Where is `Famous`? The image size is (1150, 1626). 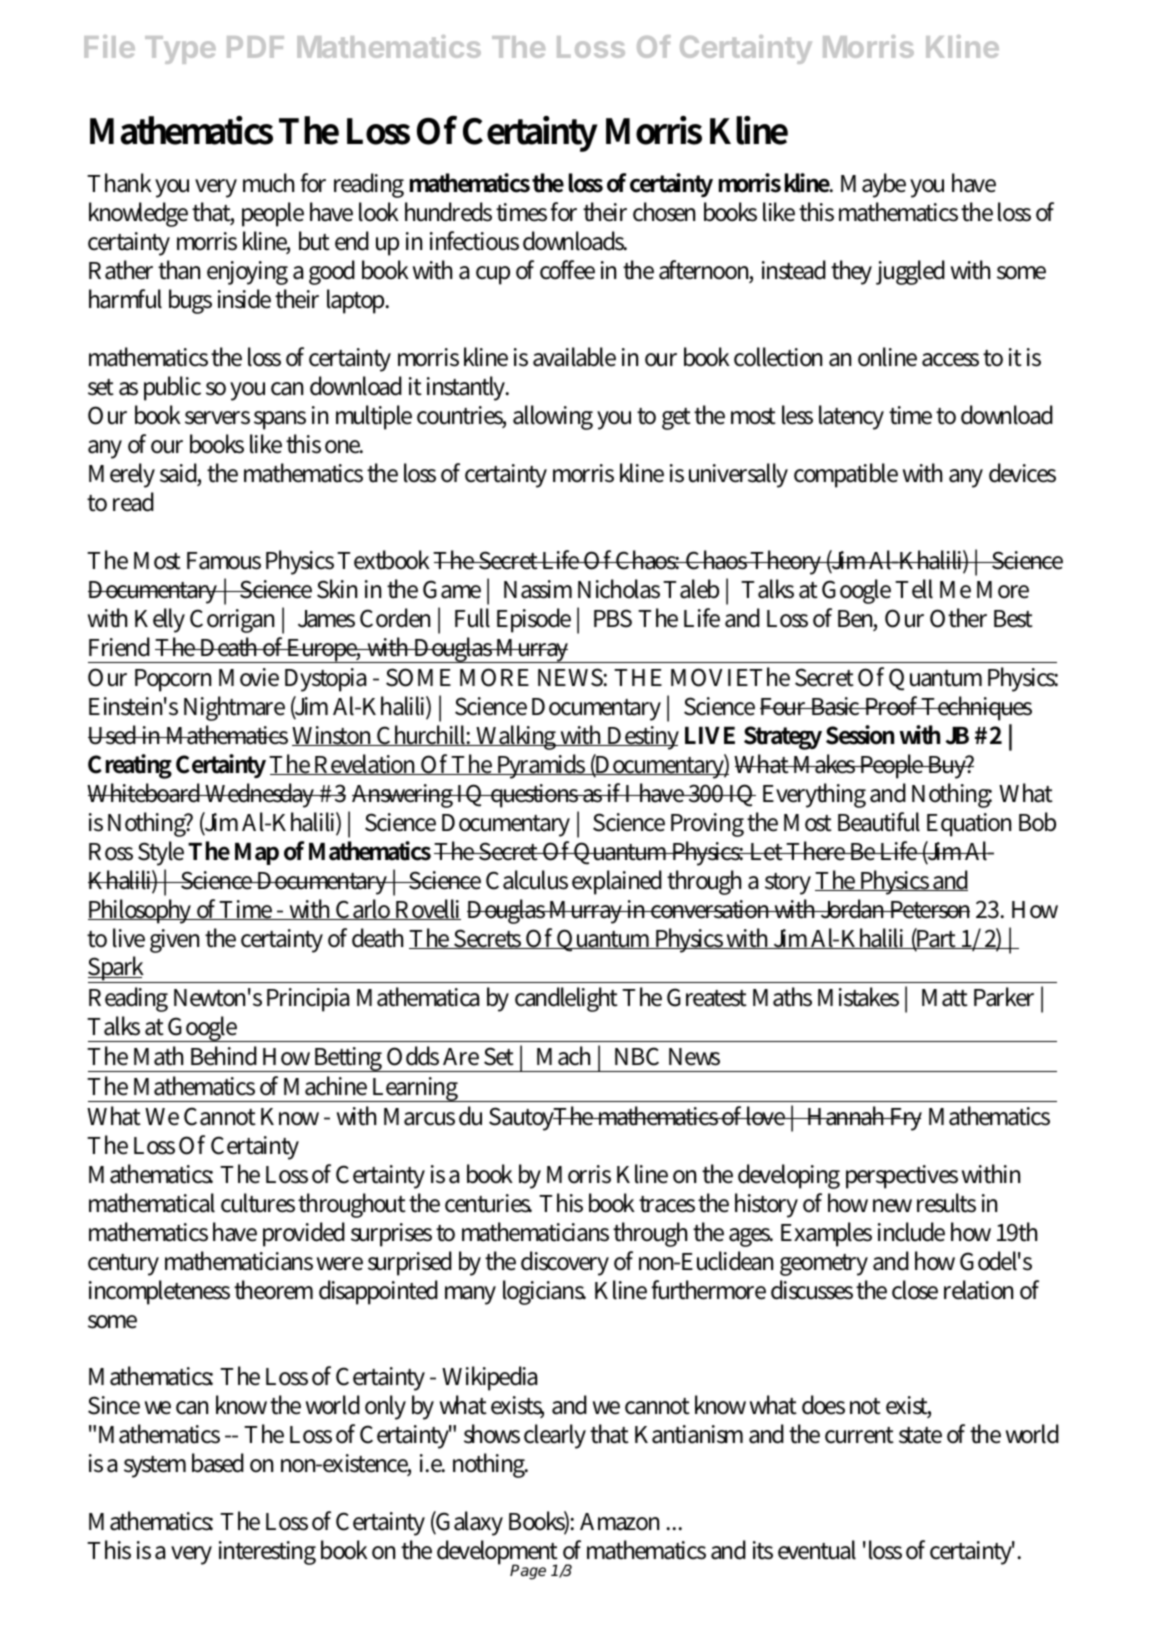 Famous is located at coordinates (224, 561).
